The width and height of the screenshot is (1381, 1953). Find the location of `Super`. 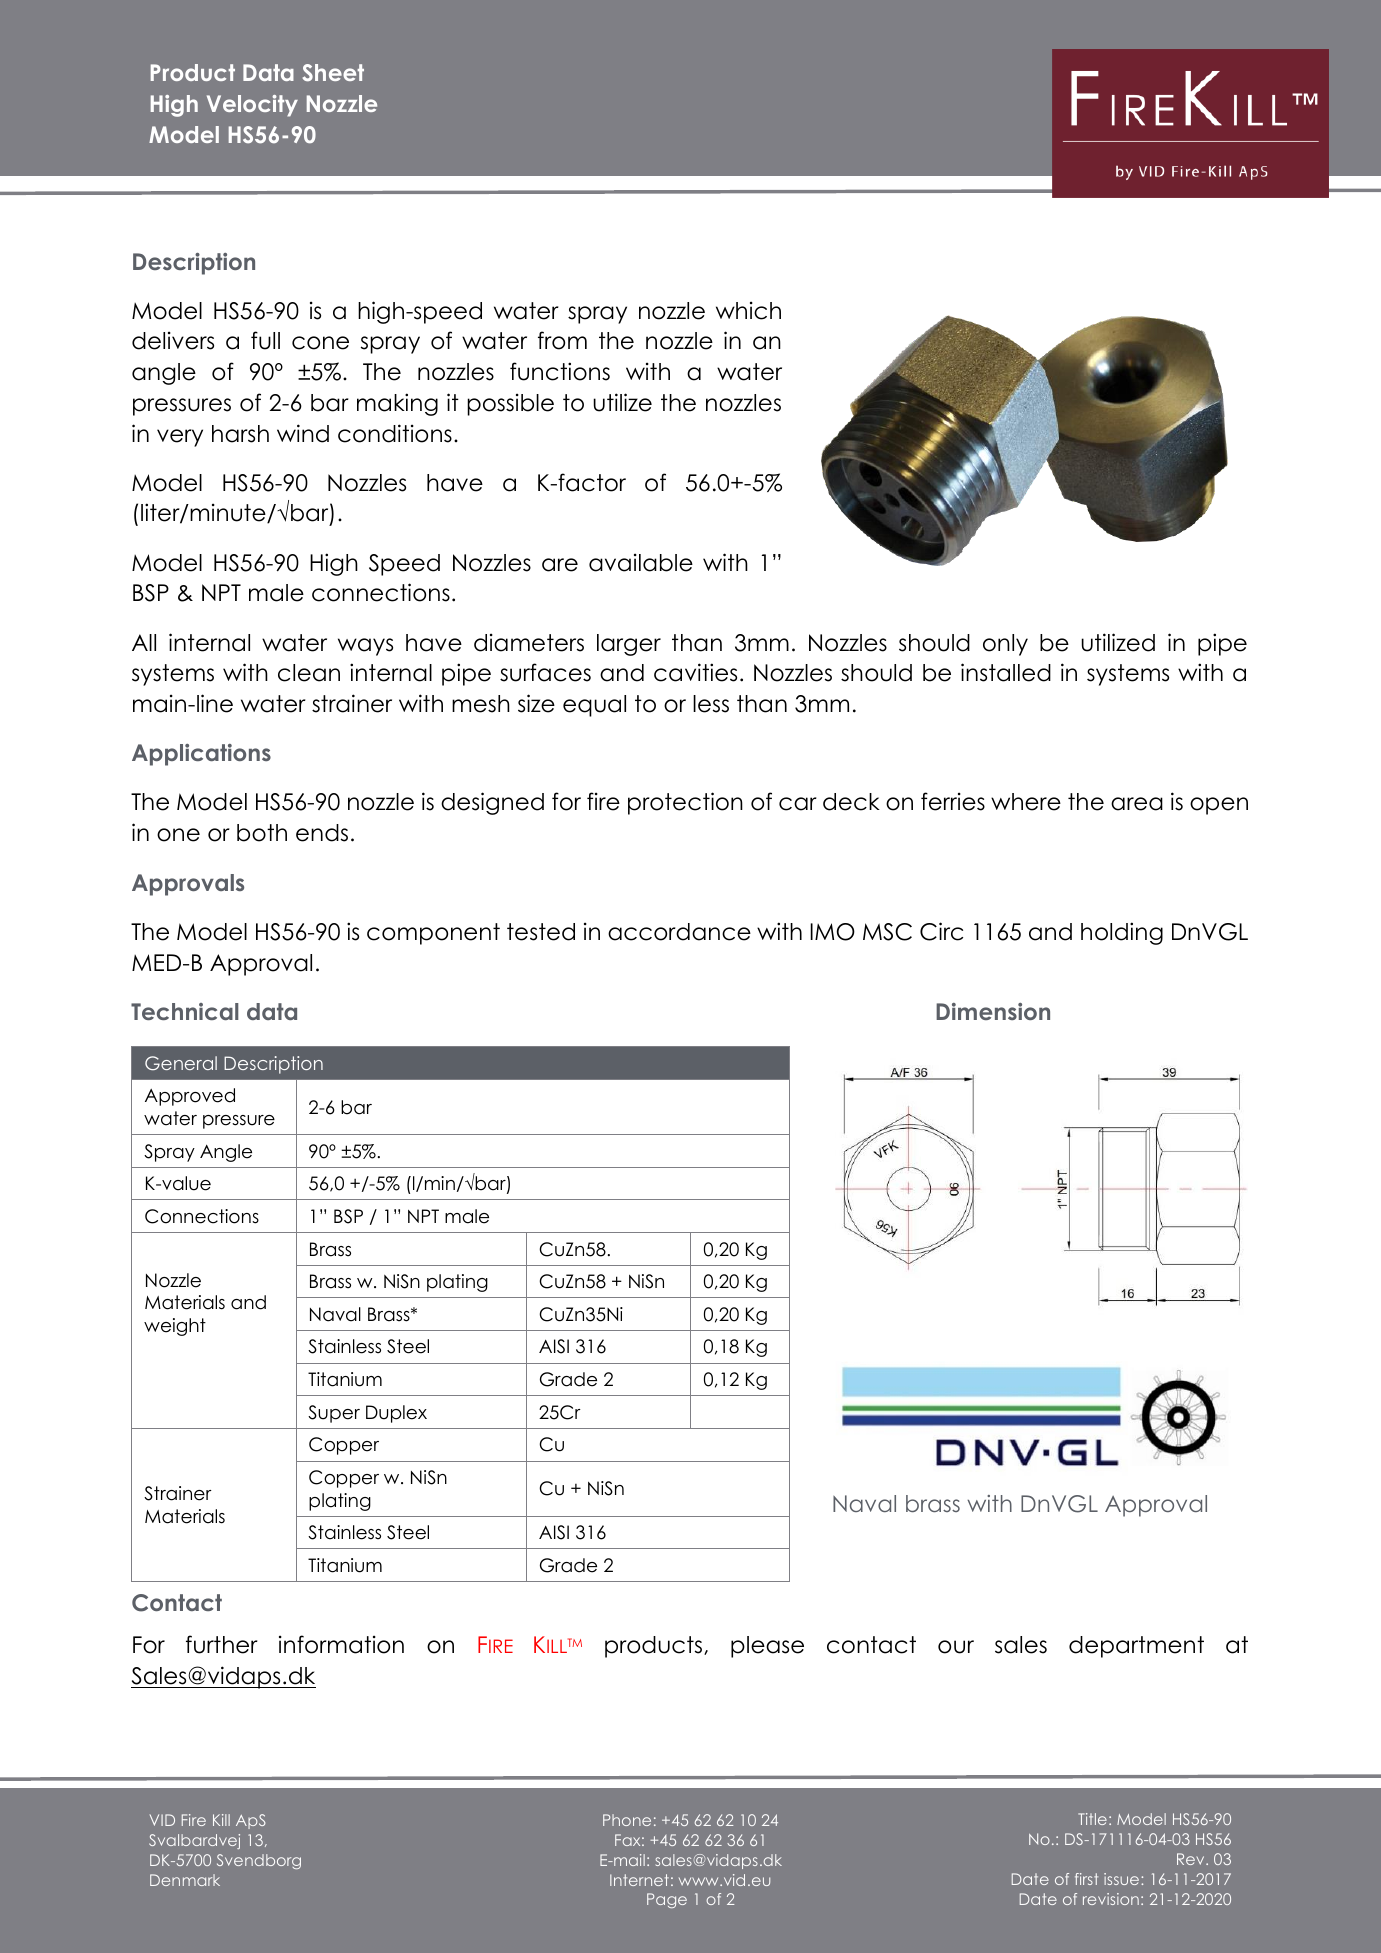

Super is located at coordinates (334, 1414).
